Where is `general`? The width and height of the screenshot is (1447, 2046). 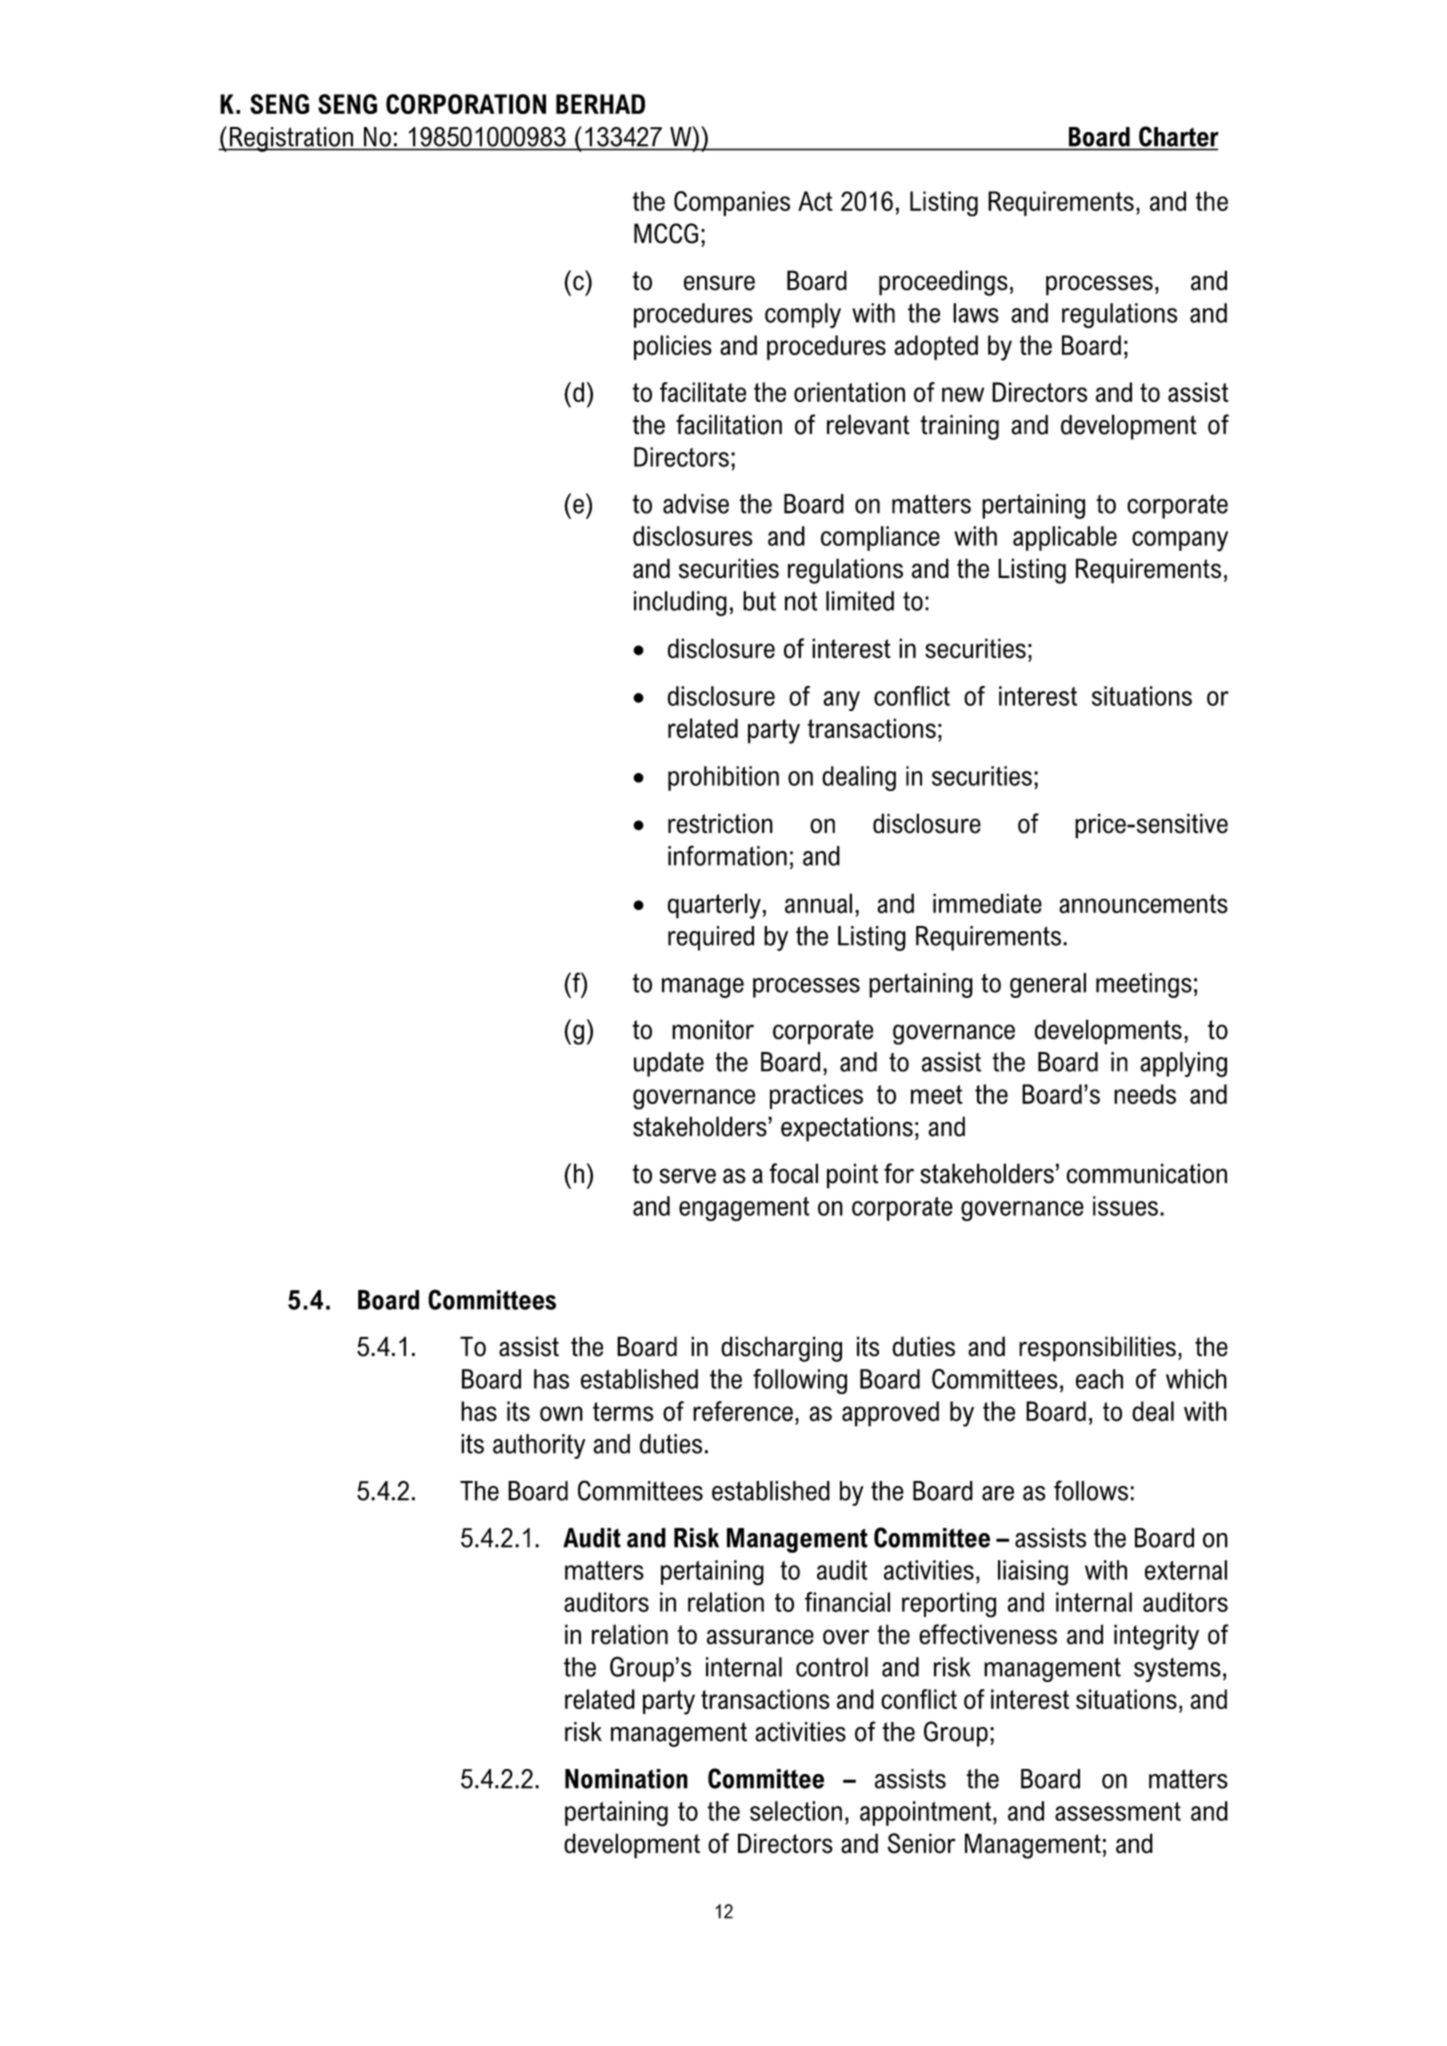
general is located at coordinates (1048, 985).
